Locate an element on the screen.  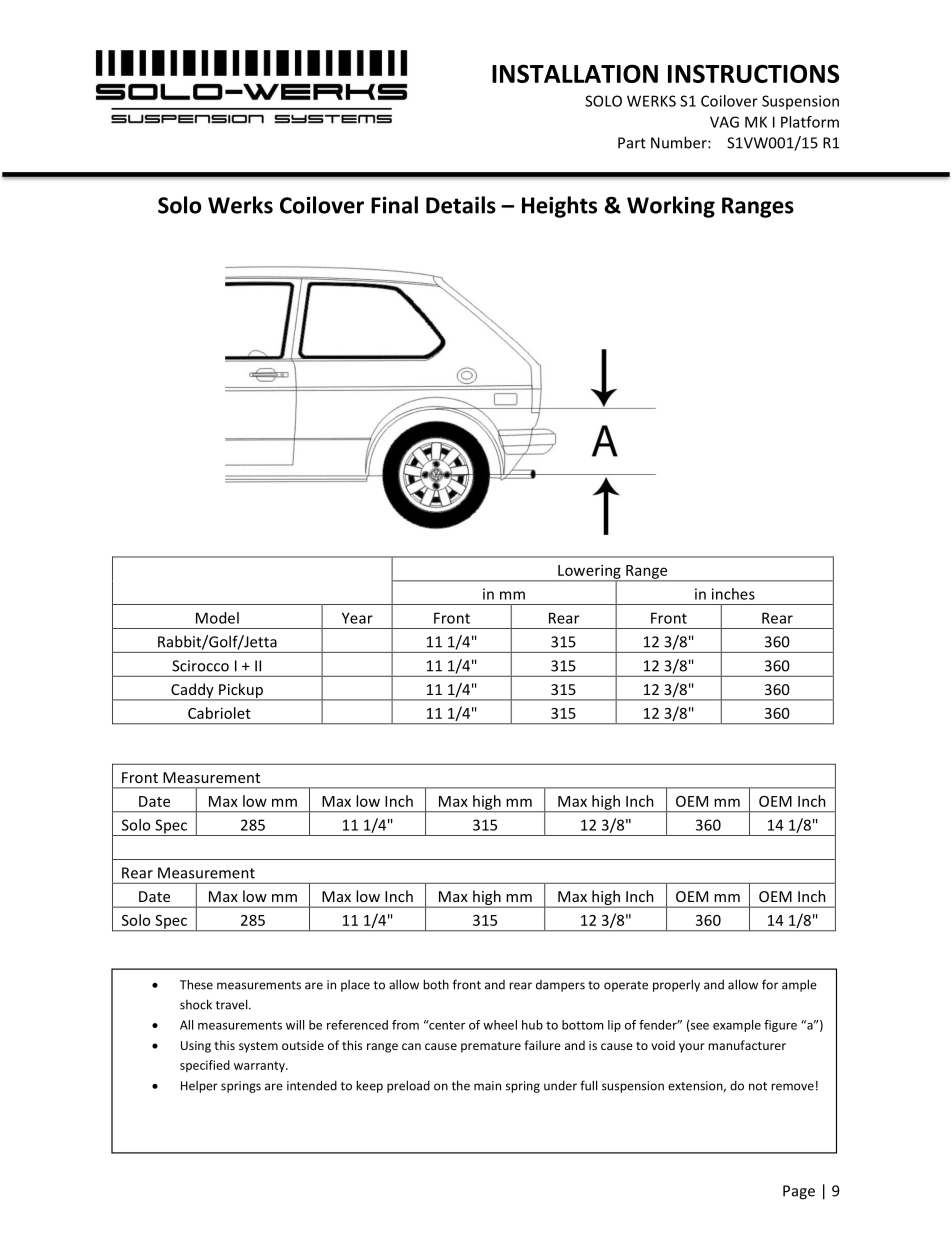
VAG is located at coordinates (724, 122).
